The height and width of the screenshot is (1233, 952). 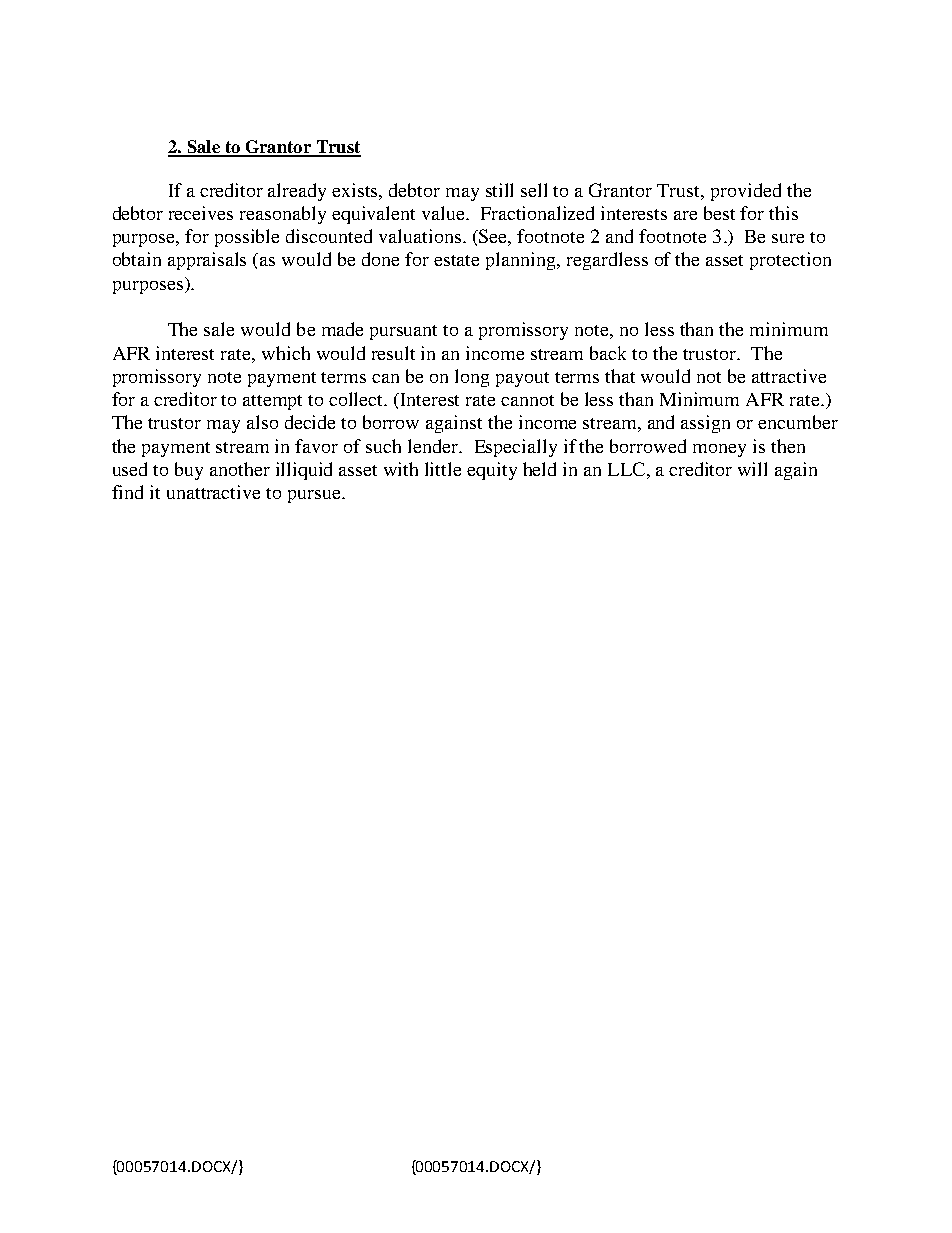 I want to click on protection, so click(x=790, y=261).
